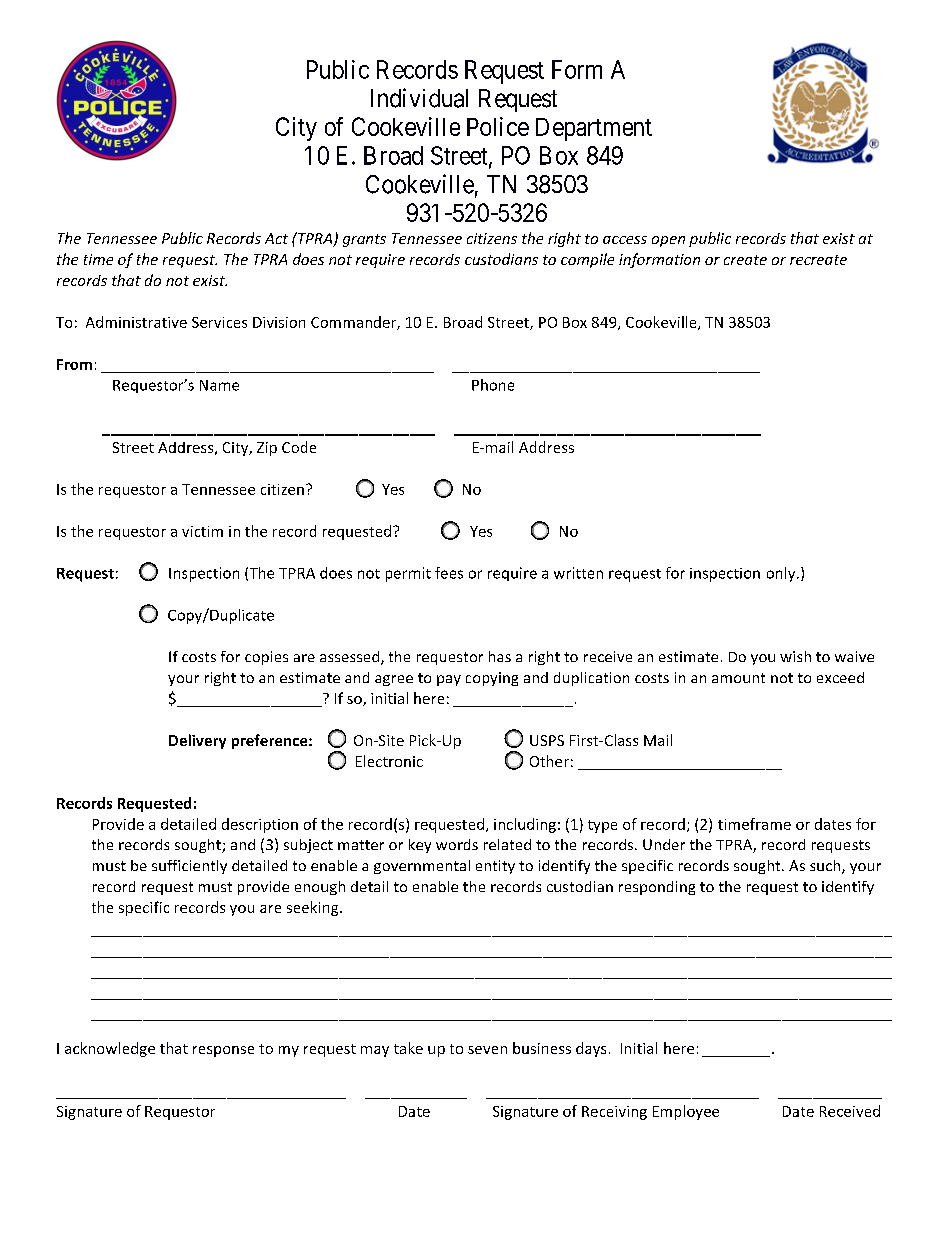 Image resolution: width=952 pixels, height=1233 pixels. Describe the element at coordinates (686, 1112) in the screenshot. I see `Employee` at that location.
